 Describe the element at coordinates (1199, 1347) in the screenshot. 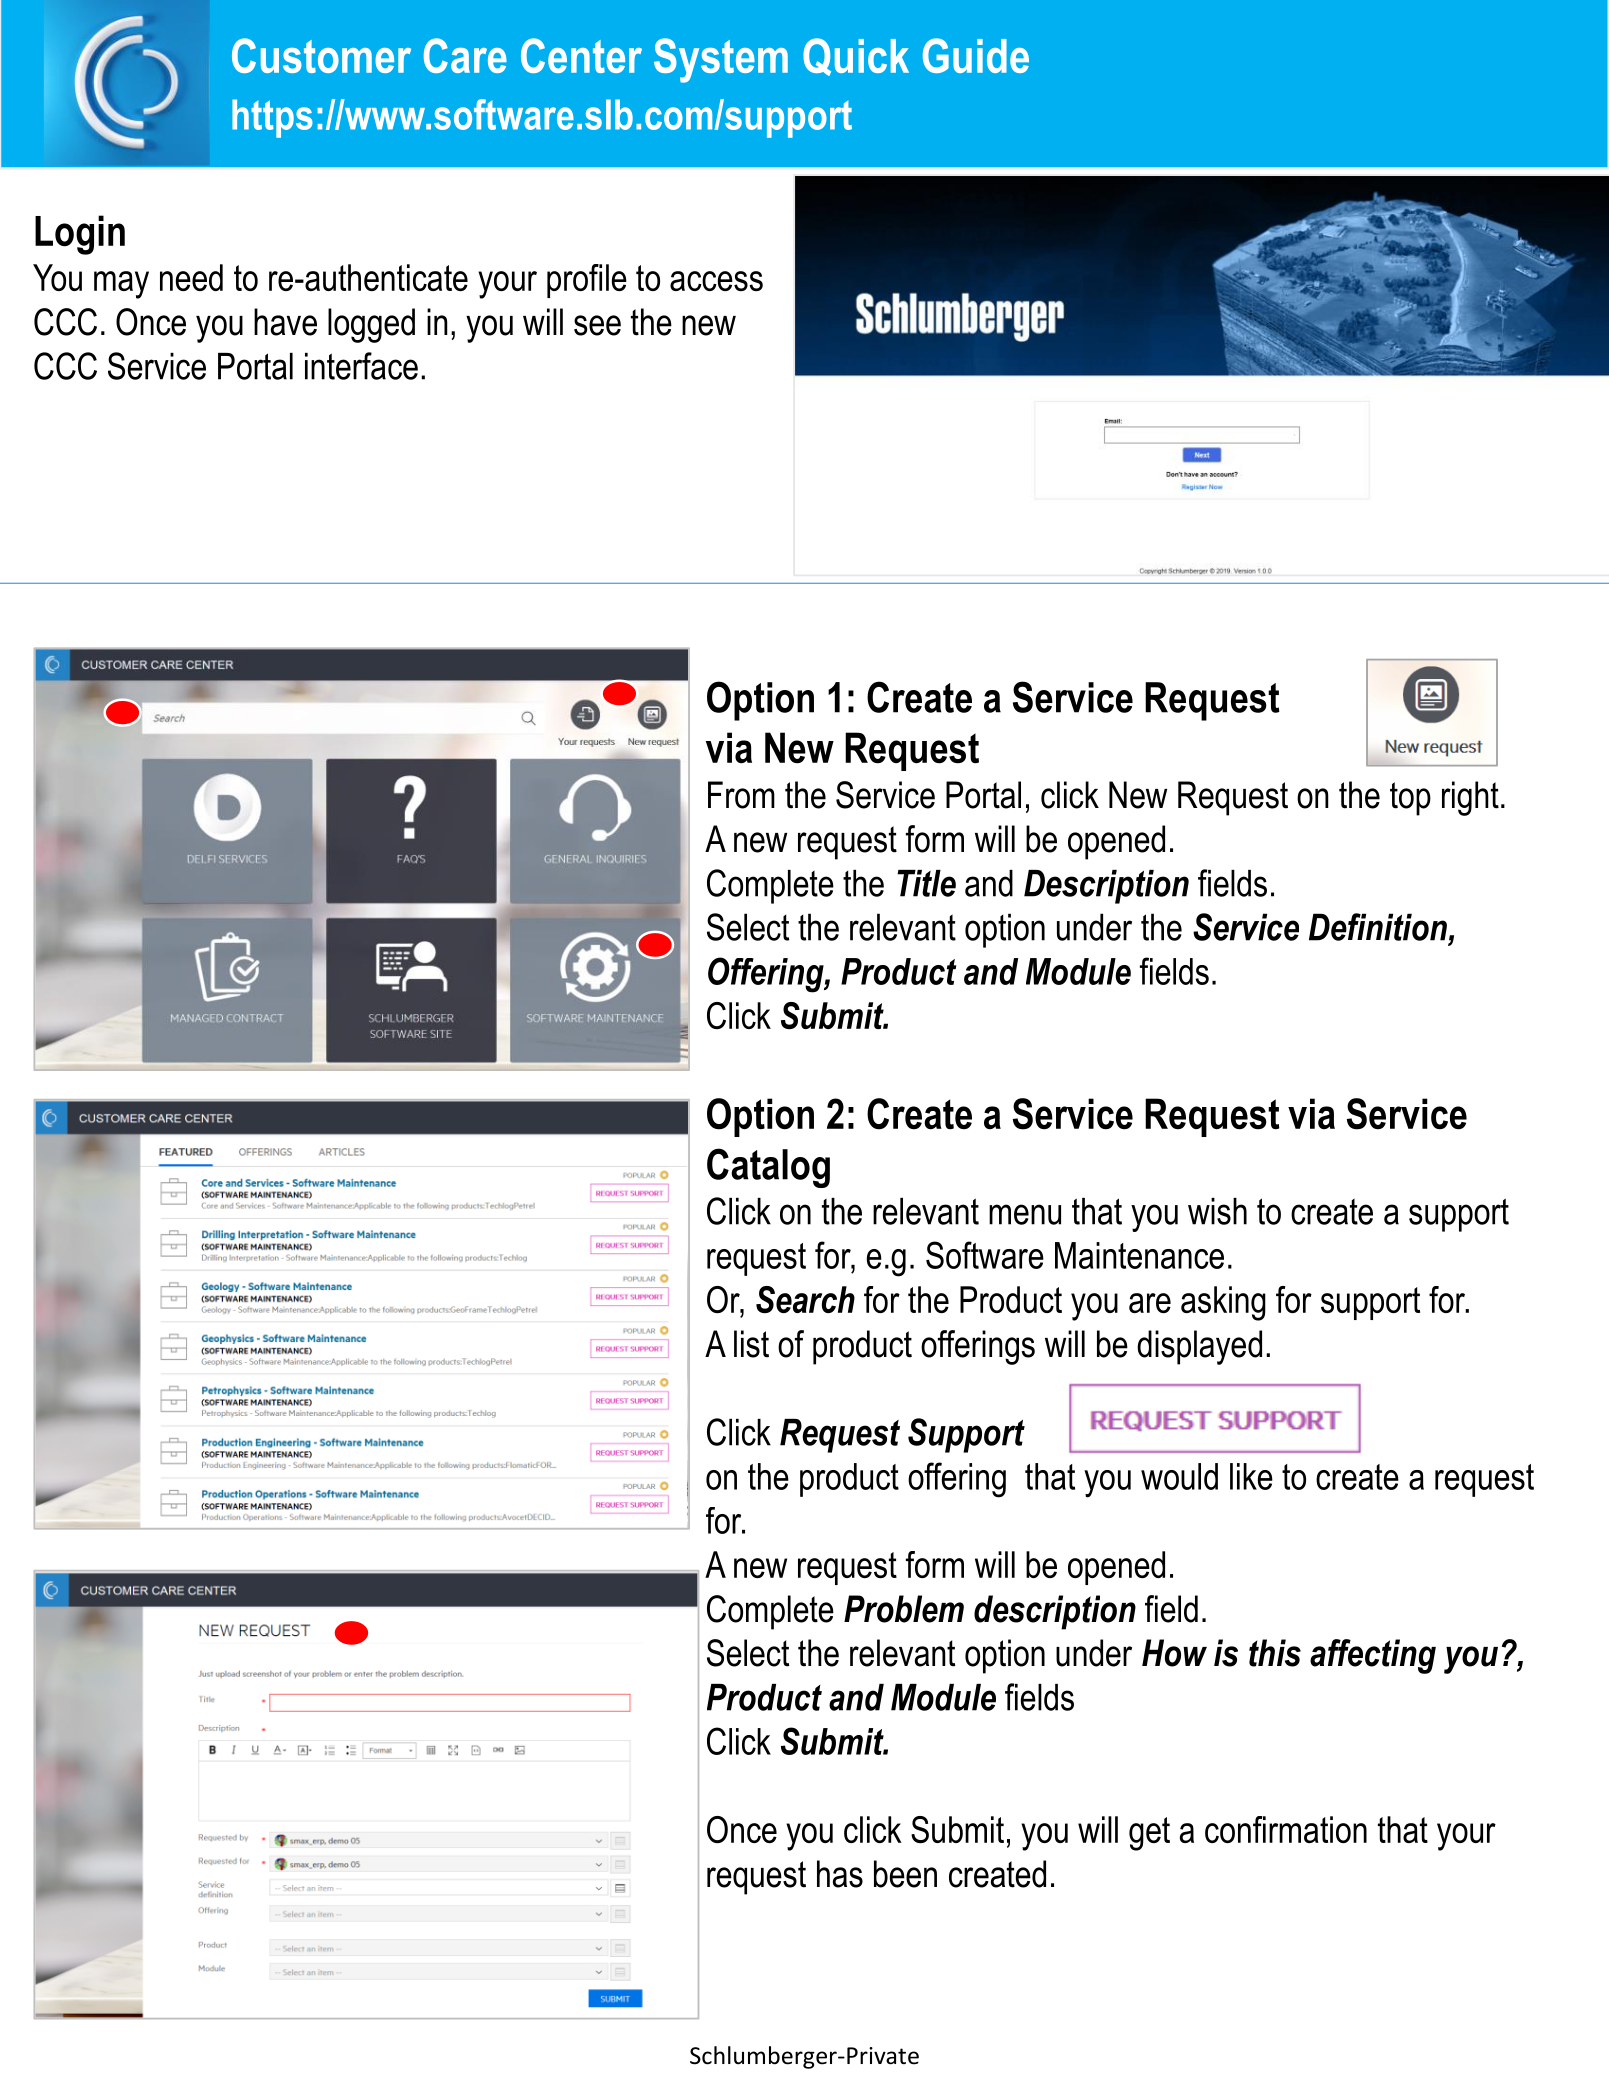

I see `displayed` at that location.
